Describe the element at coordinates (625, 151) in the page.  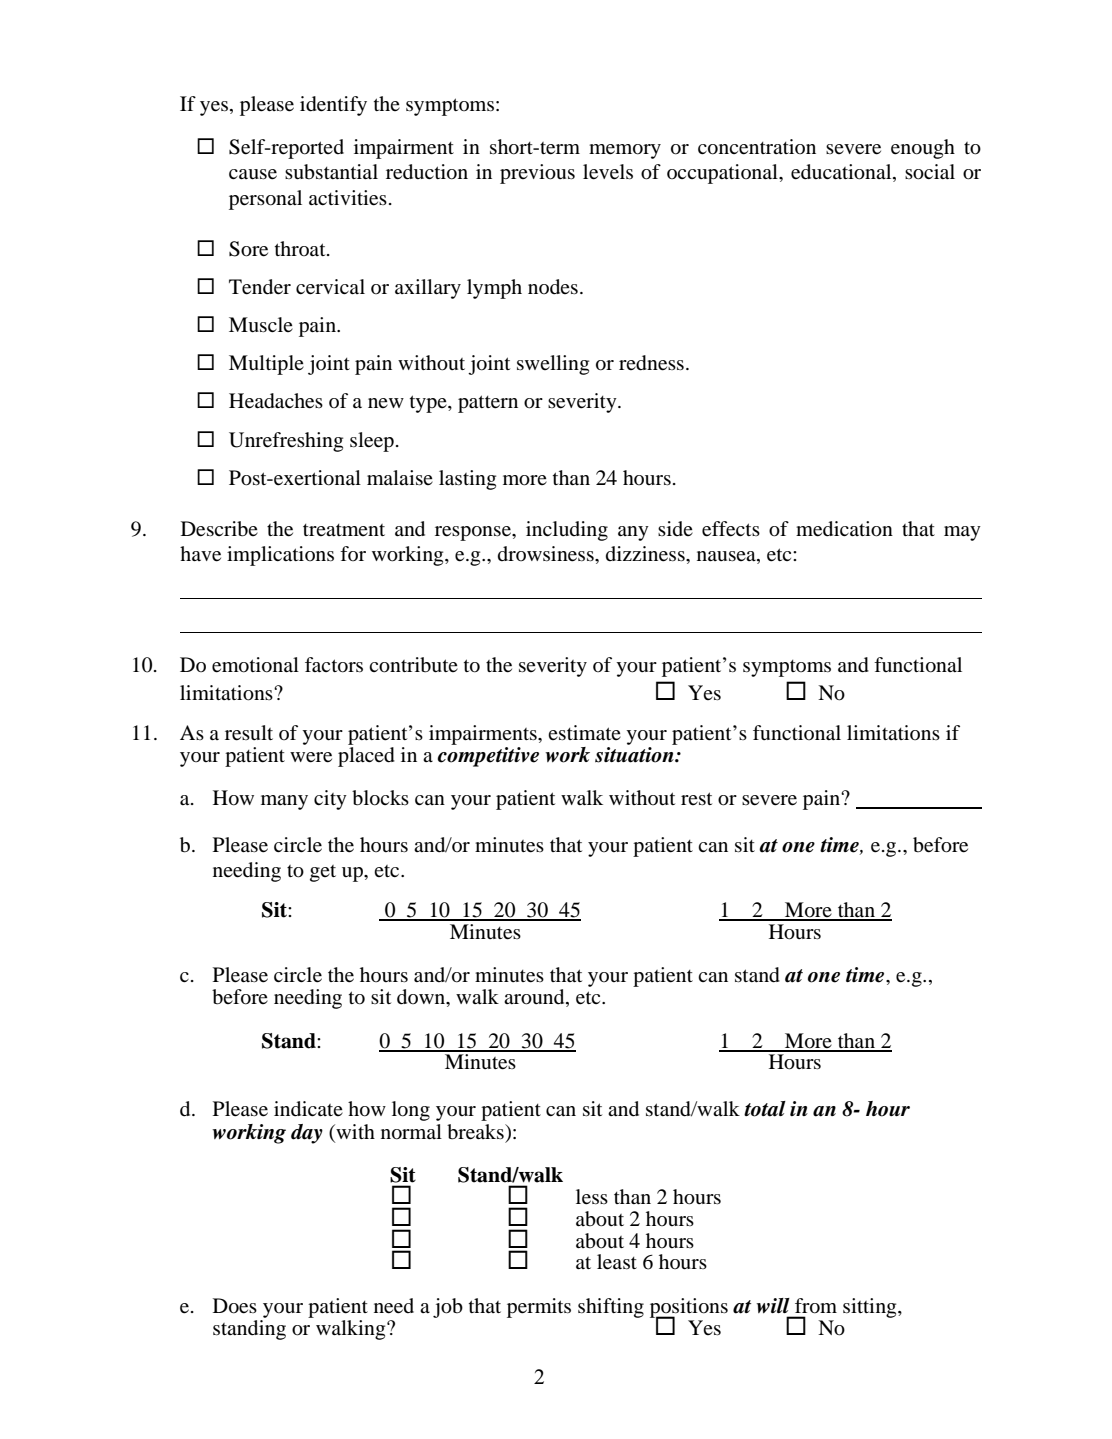
I see `memory` at that location.
